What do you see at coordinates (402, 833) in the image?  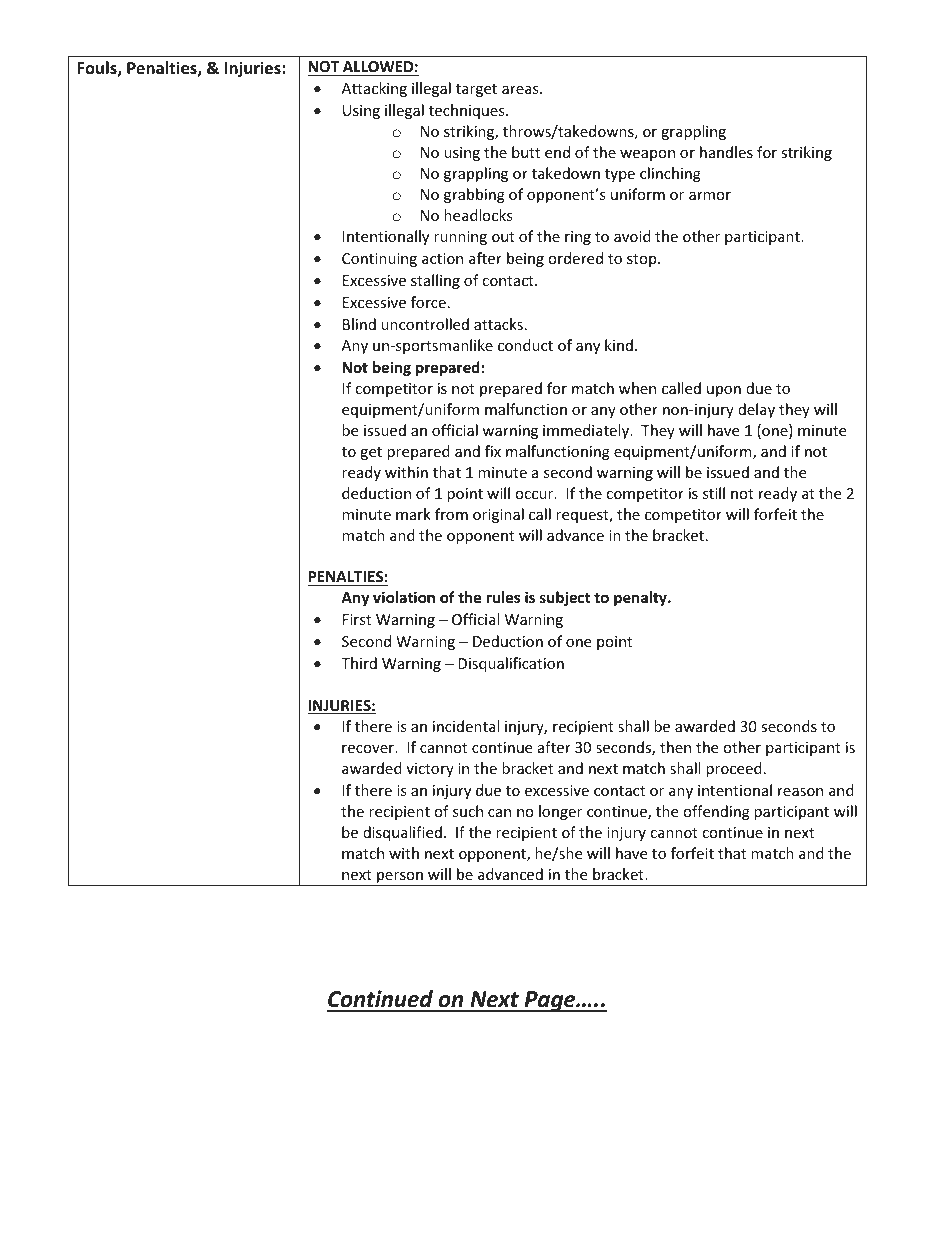 I see `disqualified` at bounding box center [402, 833].
